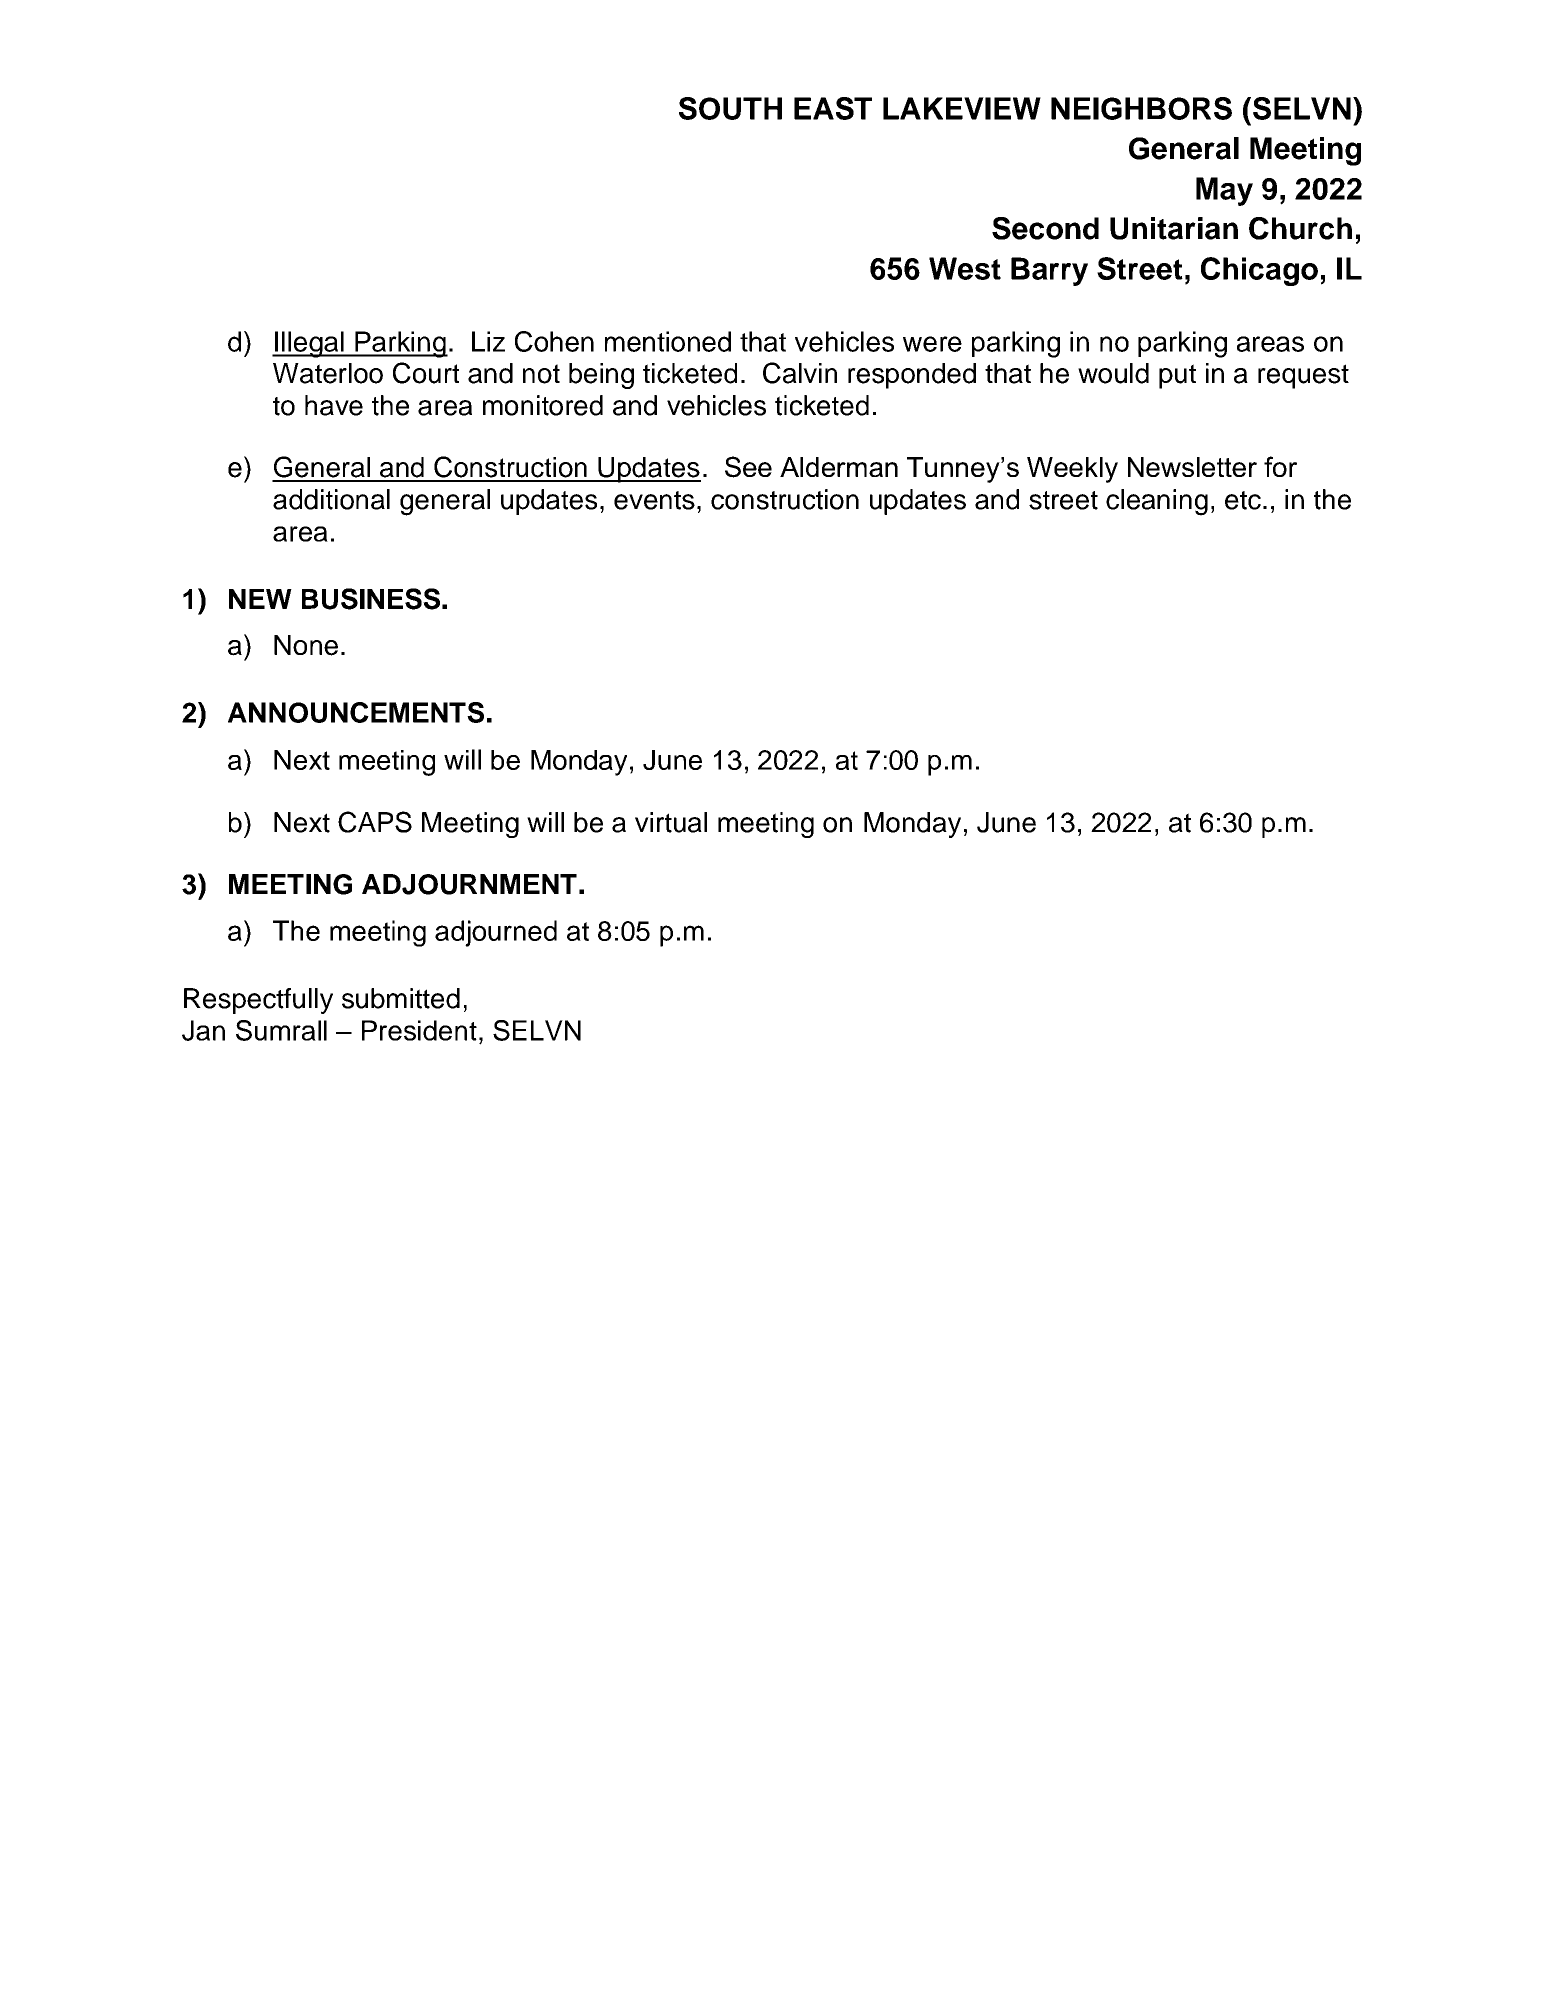 This image has width=1544, height=1998. I want to click on submitted, so click(401, 998).
